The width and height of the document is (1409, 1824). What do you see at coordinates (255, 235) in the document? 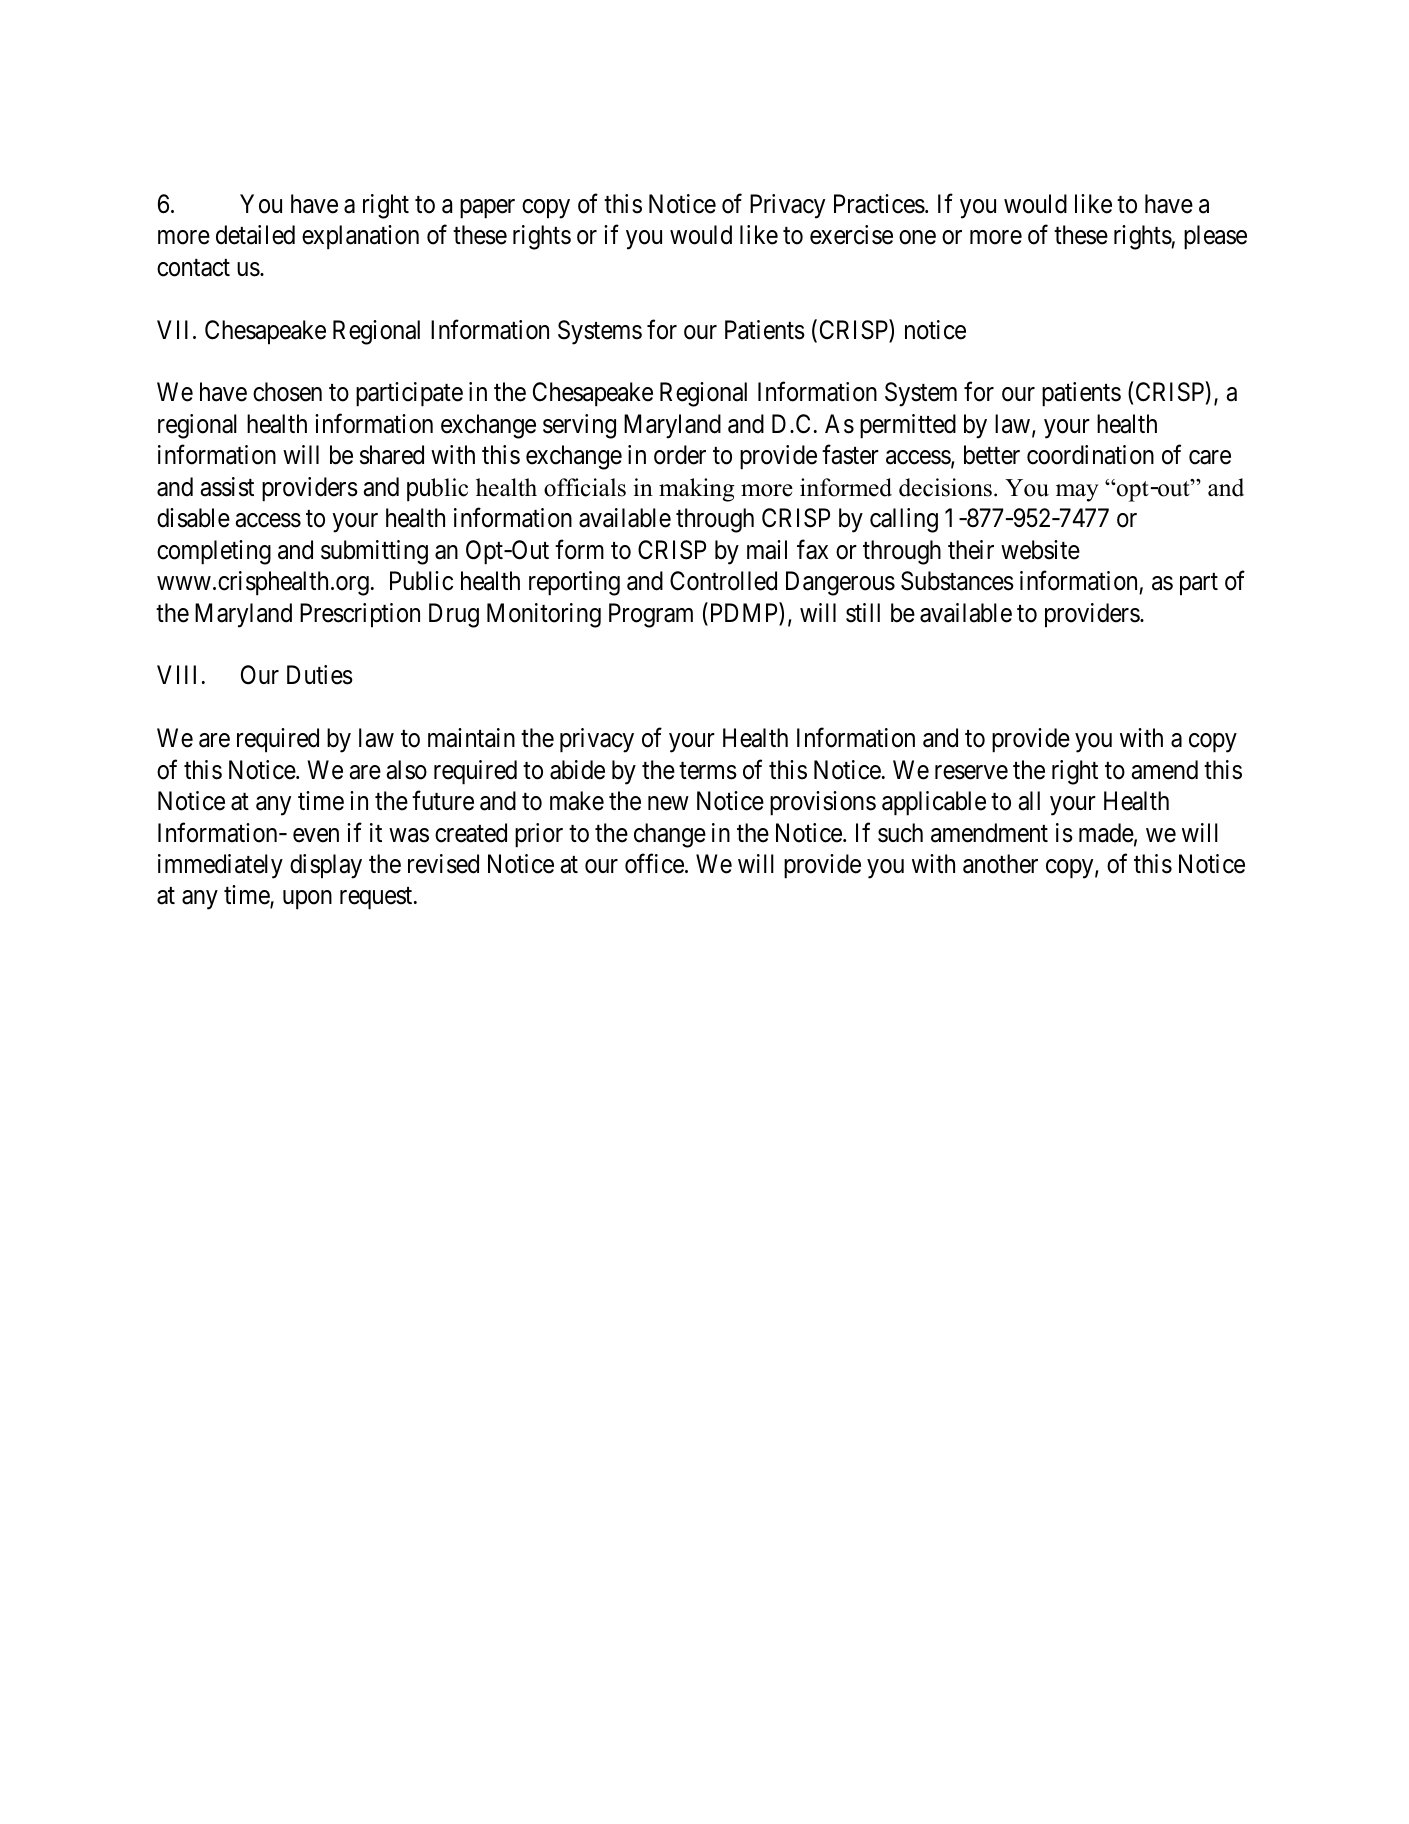
I see `detailed` at bounding box center [255, 235].
